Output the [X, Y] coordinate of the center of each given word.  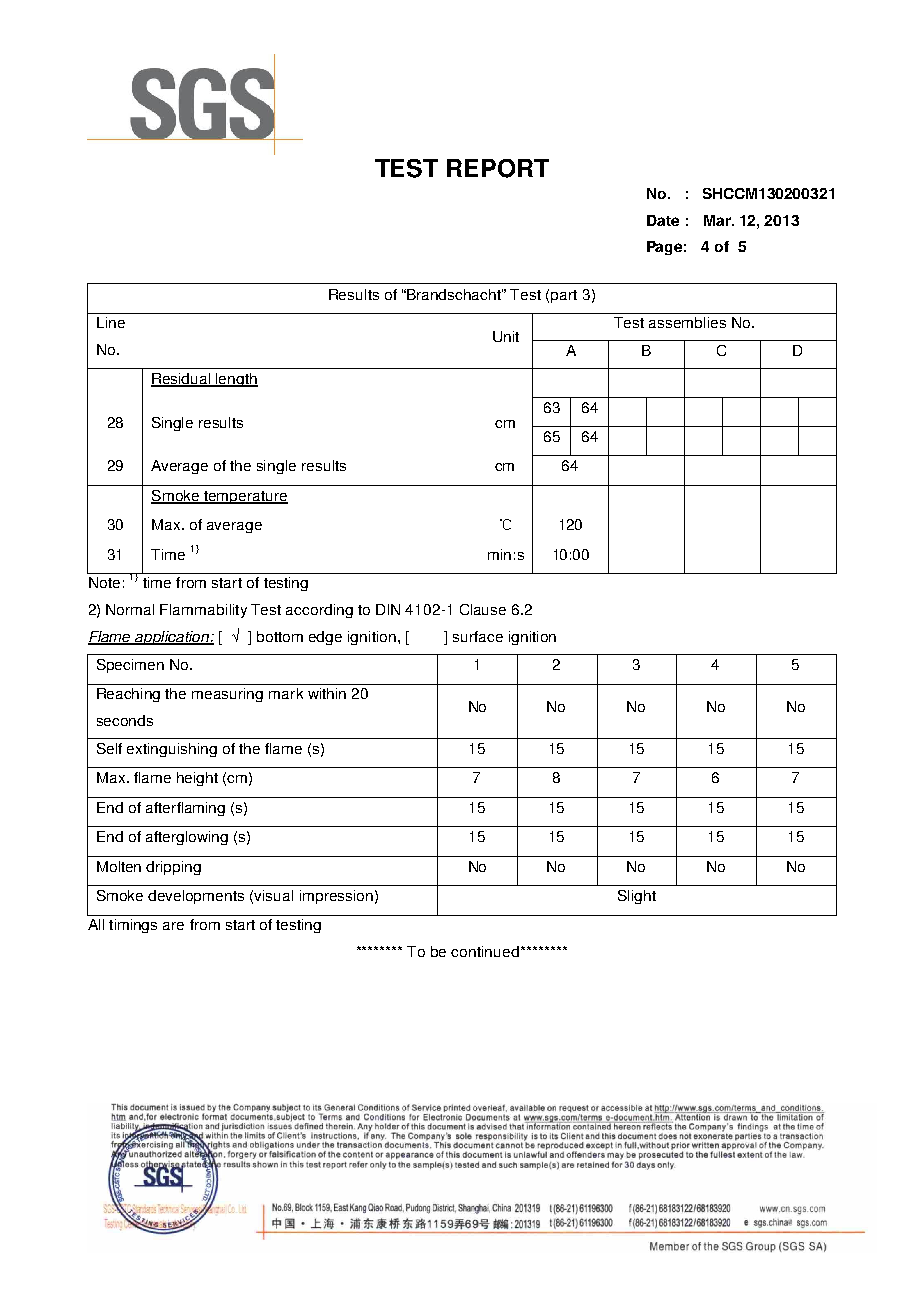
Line [111, 322]
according [319, 611]
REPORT [498, 168]
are [173, 926]
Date [663, 220]
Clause [483, 609]
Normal [130, 609]
